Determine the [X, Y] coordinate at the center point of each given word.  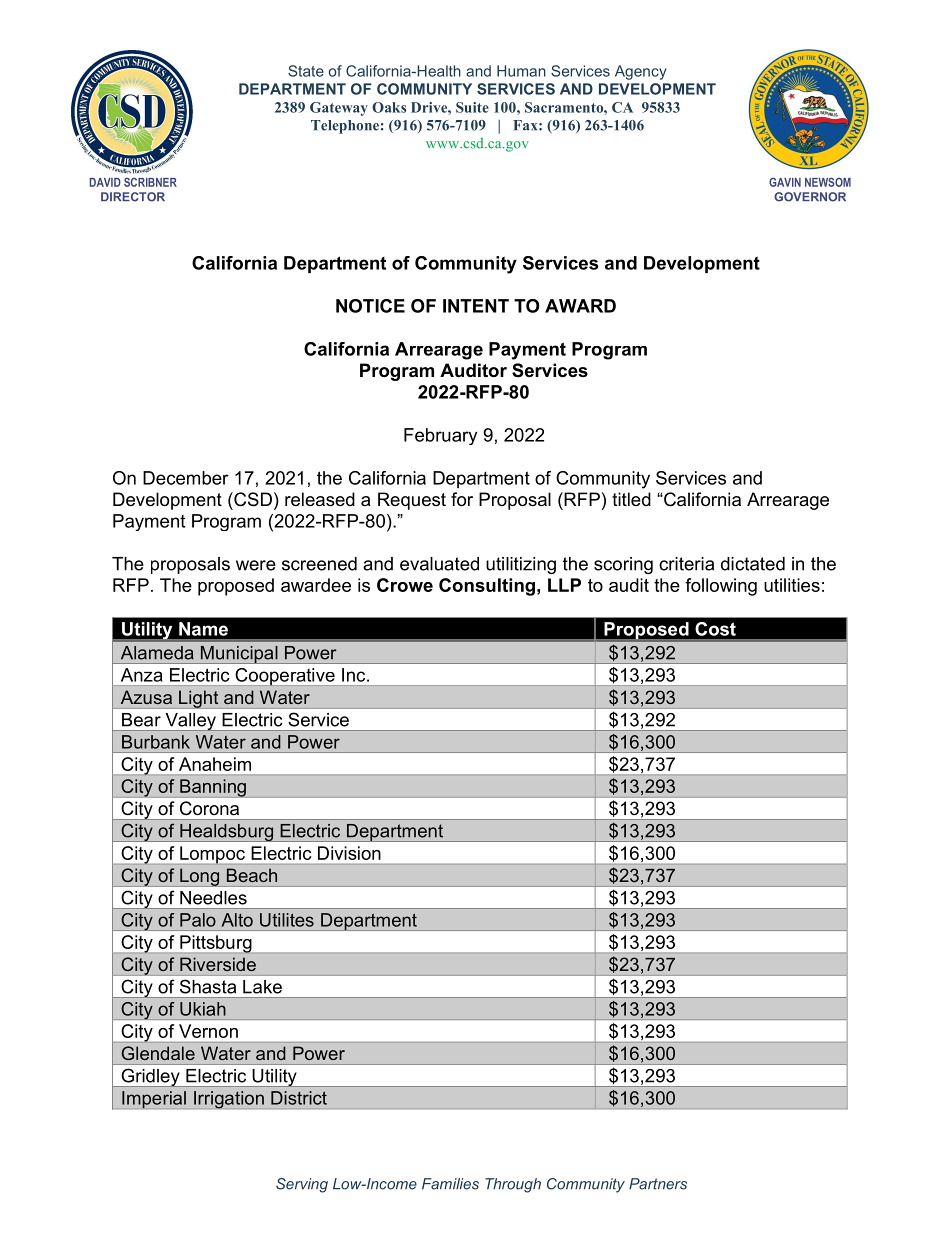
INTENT [476, 306]
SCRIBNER [150, 182]
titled [631, 499]
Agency [641, 72]
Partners [658, 1184]
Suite [472, 107]
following [721, 587]
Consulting [487, 587]
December [186, 478]
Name [203, 629]
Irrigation [229, 1100]
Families [450, 1184]
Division [349, 853]
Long [200, 877]
